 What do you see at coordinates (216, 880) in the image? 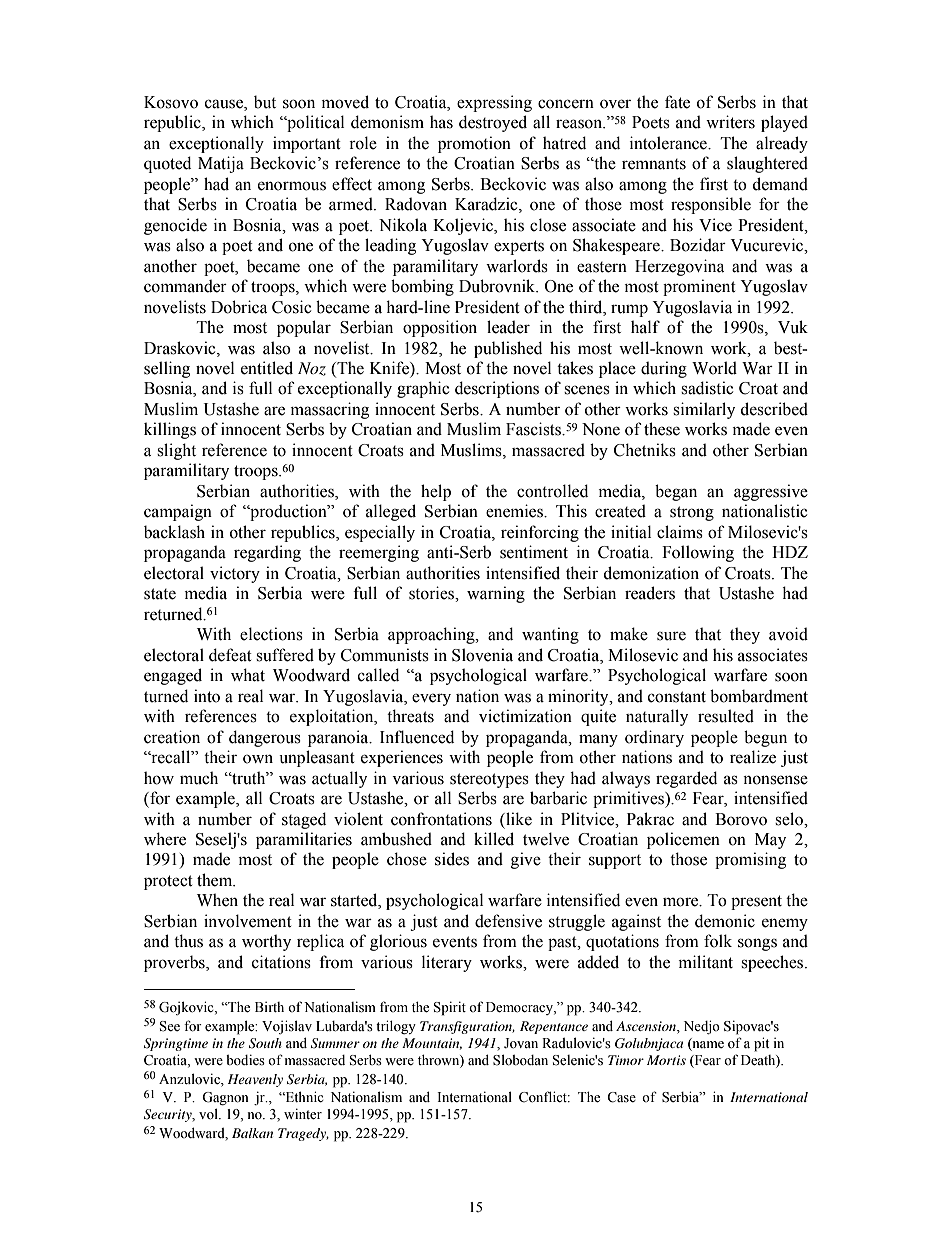
I see `them` at bounding box center [216, 880].
